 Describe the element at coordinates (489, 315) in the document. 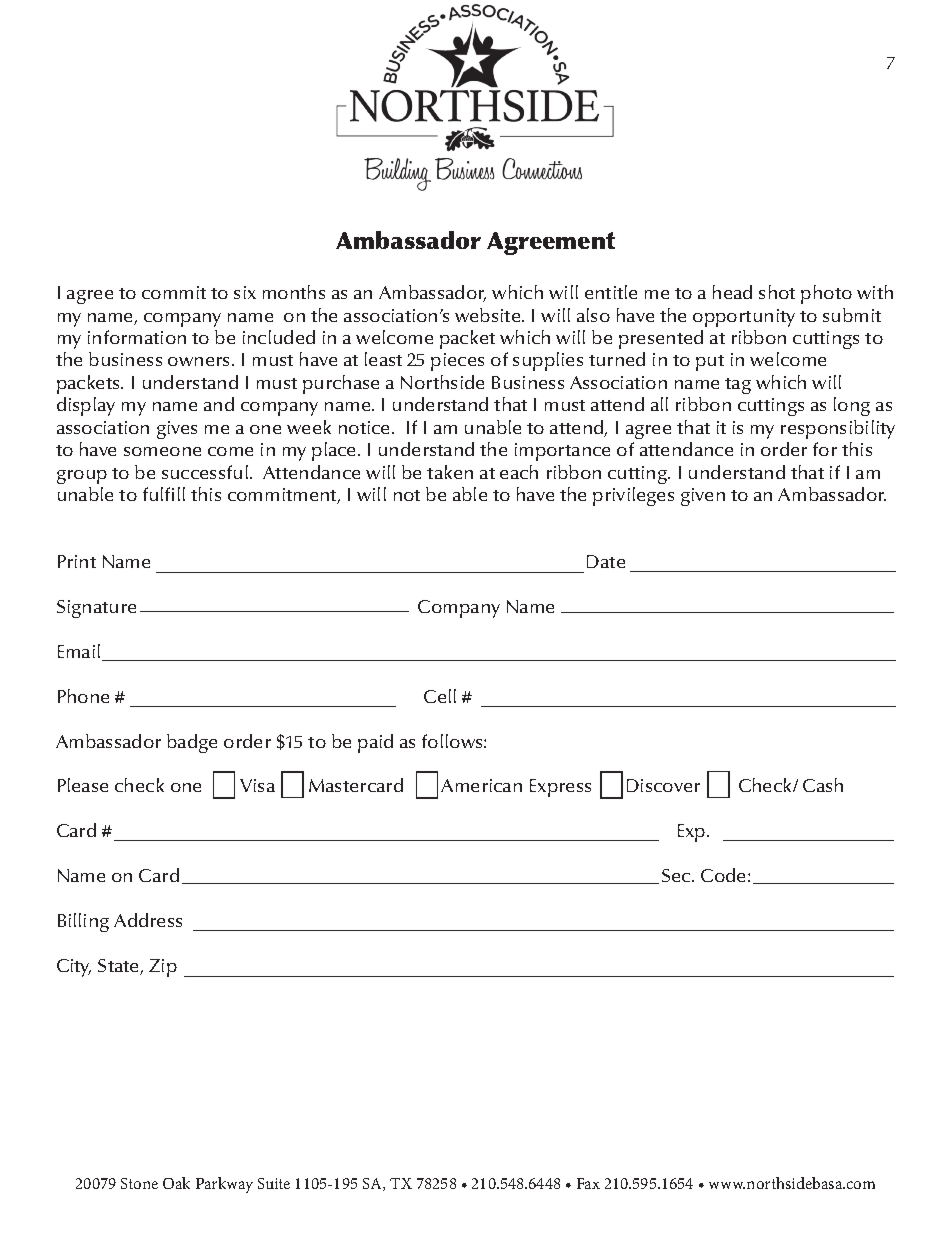

I see `website` at that location.
